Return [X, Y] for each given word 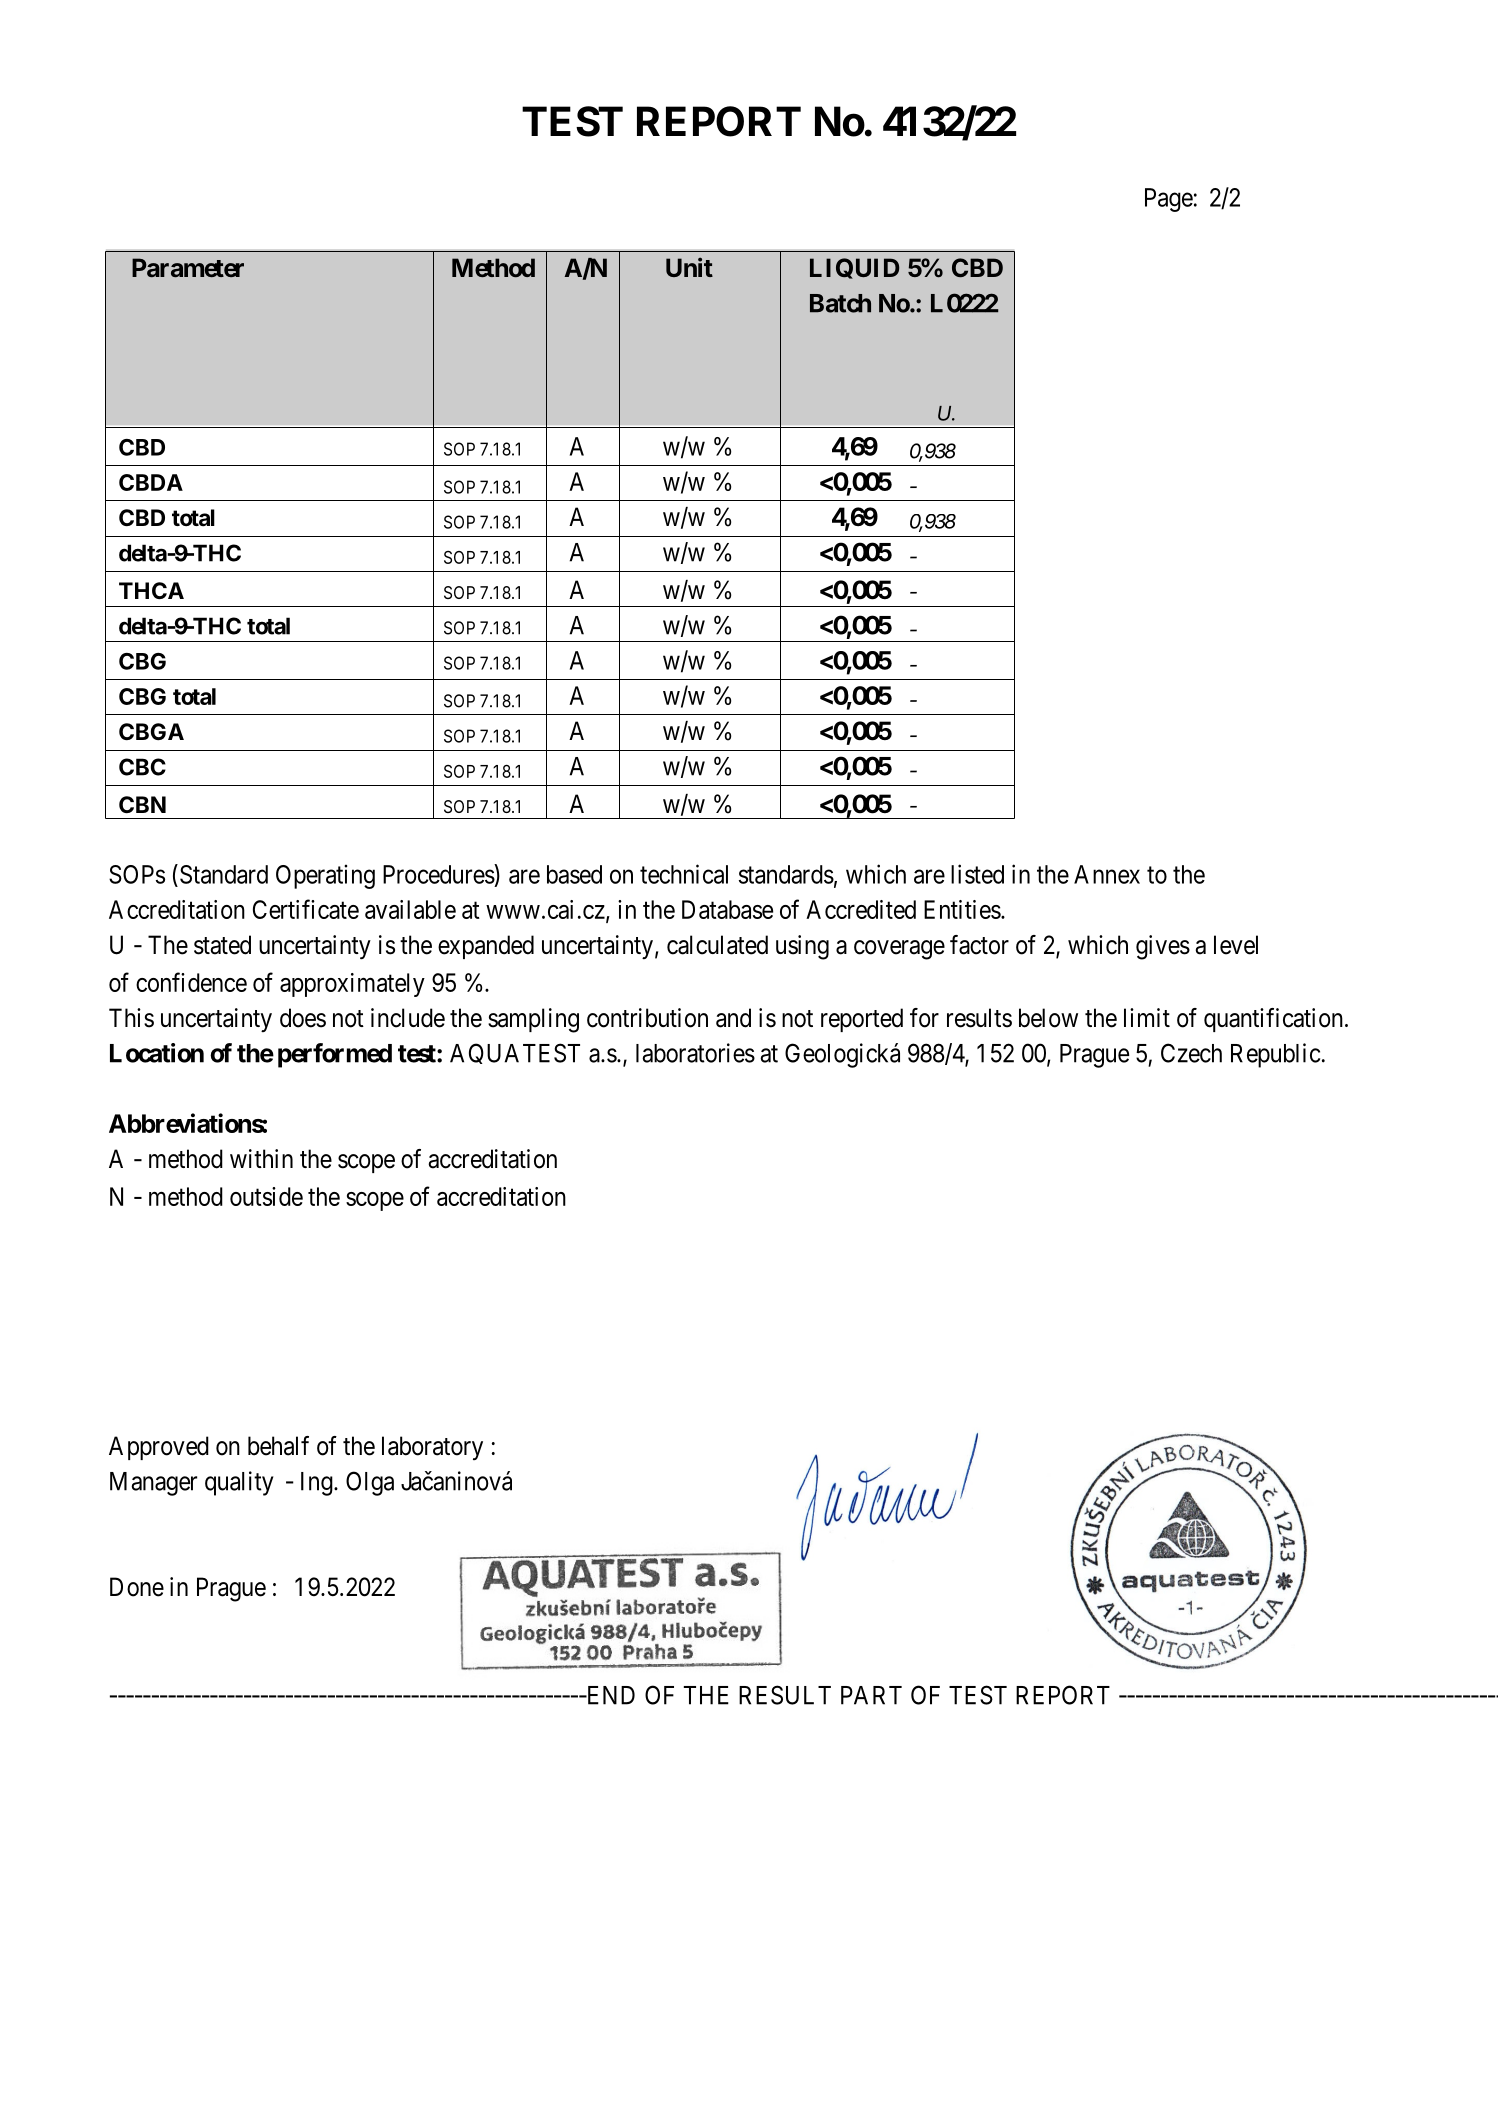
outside [266, 1196]
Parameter [188, 267]
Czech [1191, 1053]
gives [1163, 947]
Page [1169, 200]
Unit [689, 267]
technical [684, 874]
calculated [717, 945]
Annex [1107, 874]
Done [137, 1587]
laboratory [432, 1448]
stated [222, 945]
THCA [151, 590]
